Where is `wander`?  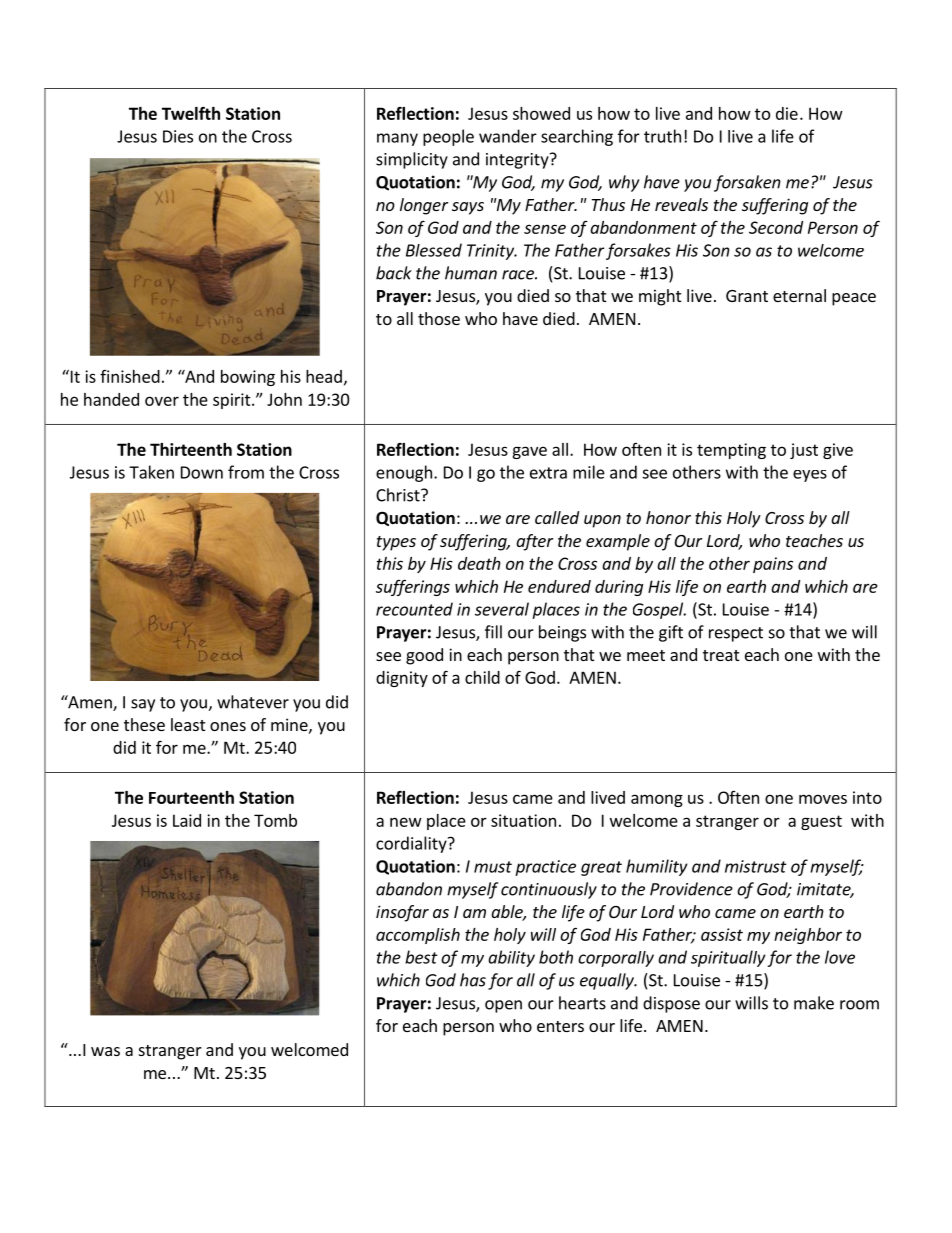 wander is located at coordinates (508, 136).
